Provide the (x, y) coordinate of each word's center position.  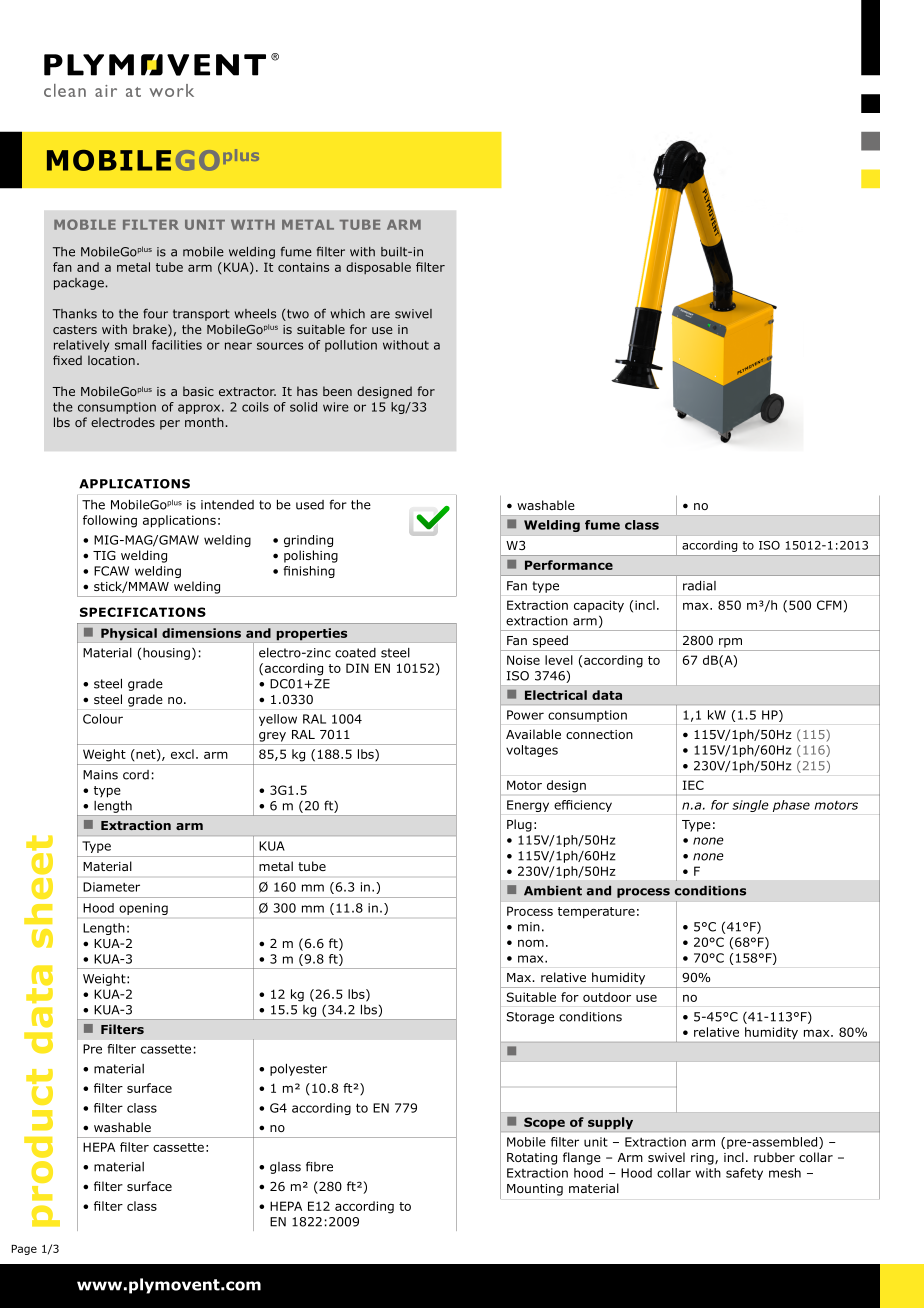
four (155, 313)
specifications (143, 612)
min (529, 927)
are (380, 315)
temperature (596, 913)
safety (744, 1174)
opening (143, 909)
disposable (378, 268)
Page (24, 1250)
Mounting (535, 1190)
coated (355, 653)
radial (699, 585)
